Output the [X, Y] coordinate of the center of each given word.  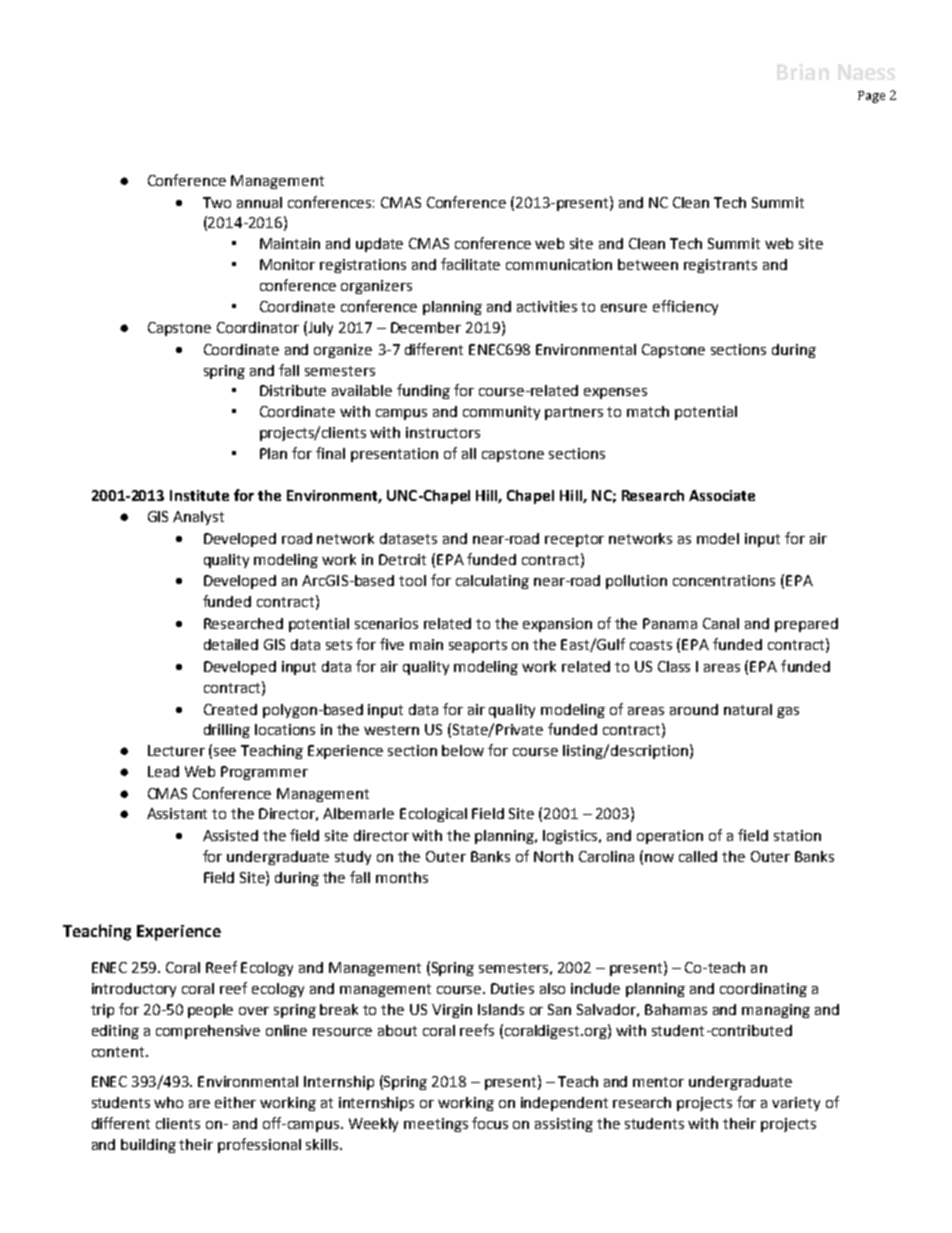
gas [788, 712]
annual [259, 202]
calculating [492, 582]
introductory [134, 990]
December [426, 327]
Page [871, 97]
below [463, 750]
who [168, 1102]
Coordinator [258, 327]
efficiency [685, 307]
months [402, 877]
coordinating [763, 990]
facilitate [470, 264]
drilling [227, 731]
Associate [722, 495]
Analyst [198, 518]
